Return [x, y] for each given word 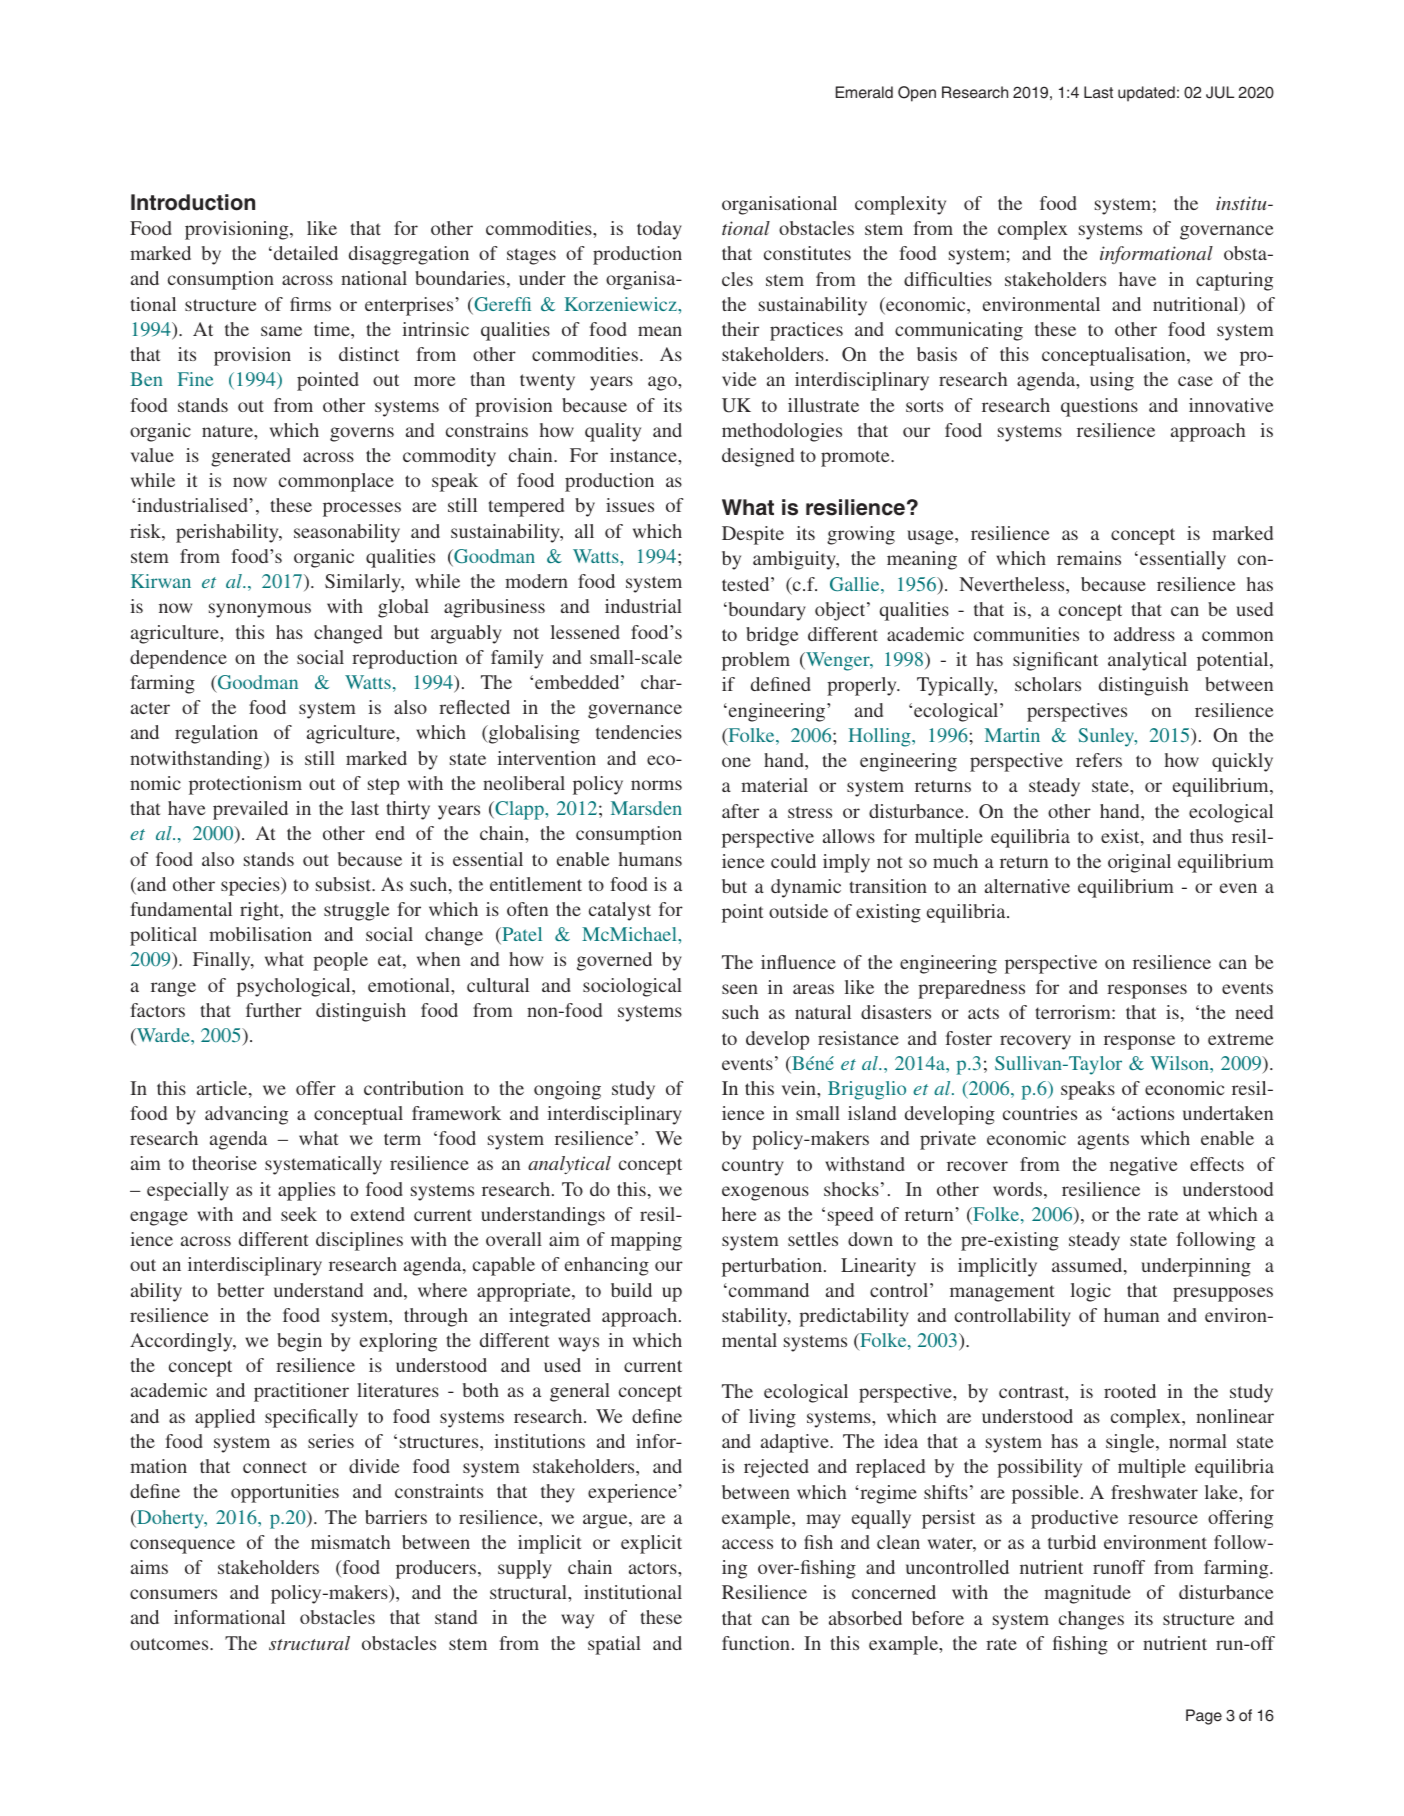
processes [362, 509]
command [767, 1290]
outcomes [170, 1644]
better [240, 1290]
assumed [1088, 1266]
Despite [753, 535]
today [659, 230]
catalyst [620, 911]
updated [1146, 94]
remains [1089, 558]
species [251, 886]
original [1139, 863]
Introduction [193, 202]
